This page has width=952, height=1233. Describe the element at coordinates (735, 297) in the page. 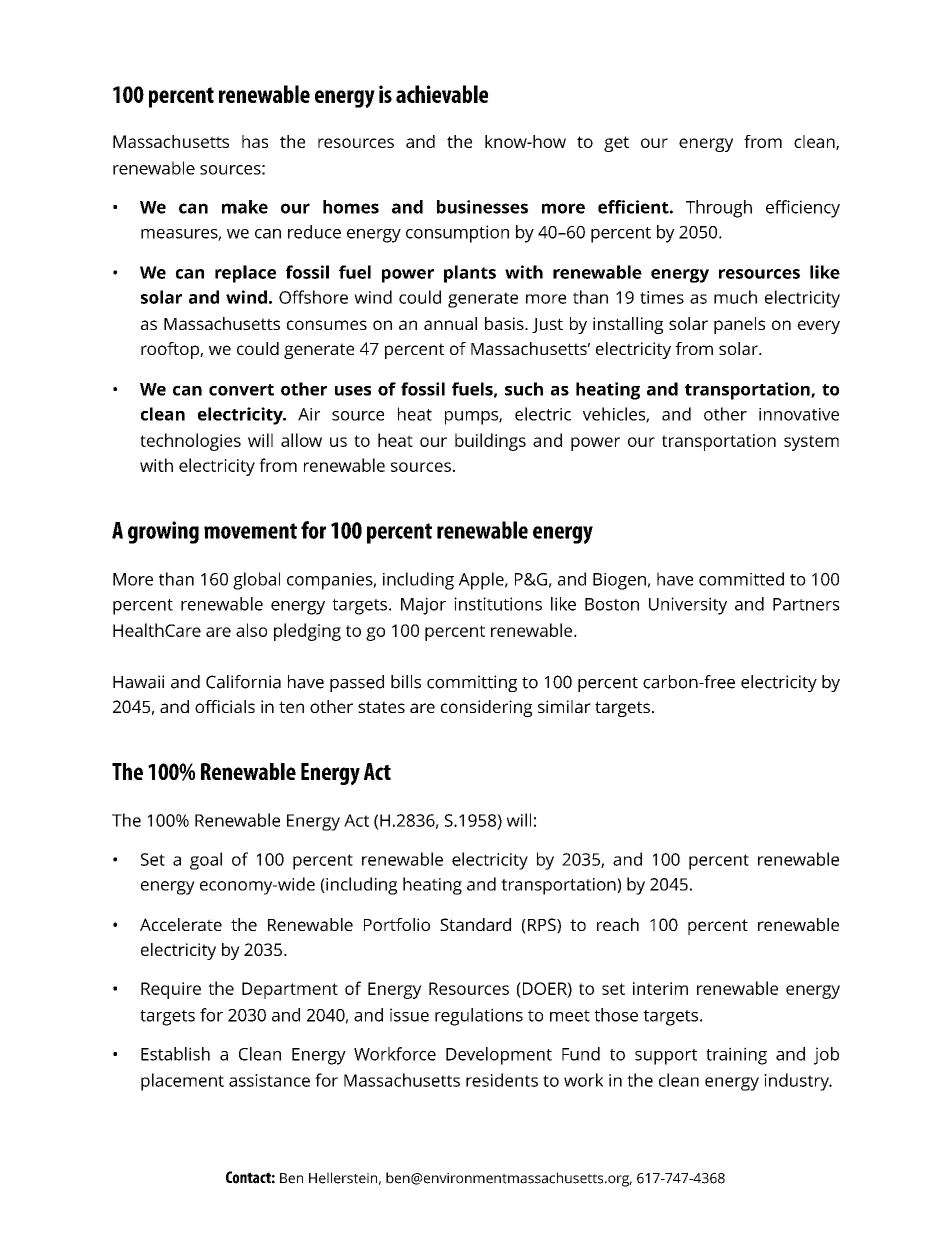

I see `much` at that location.
